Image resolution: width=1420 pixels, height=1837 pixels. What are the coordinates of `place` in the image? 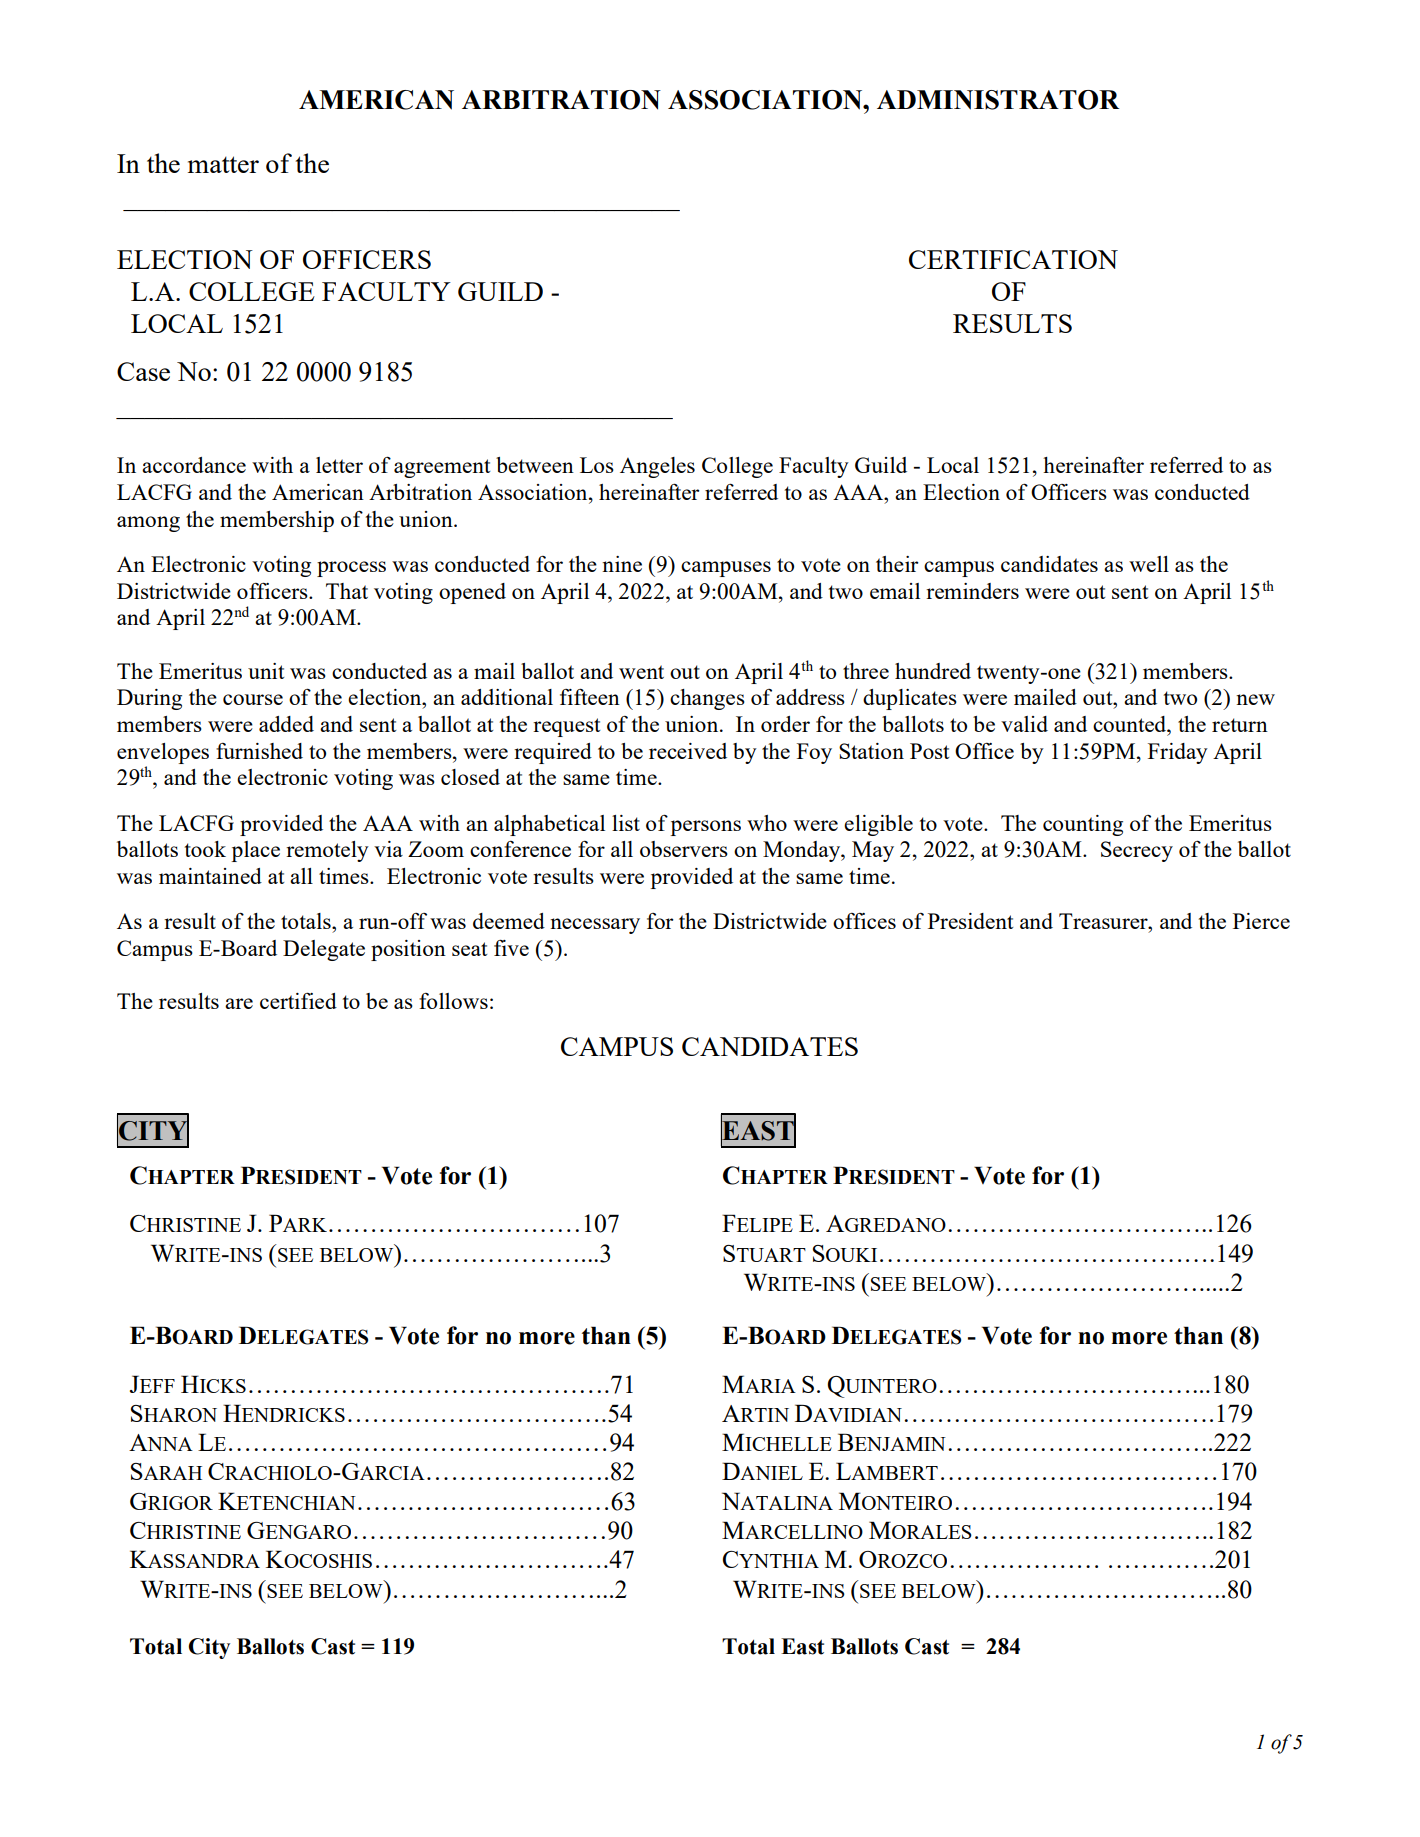 It's located at (255, 851).
